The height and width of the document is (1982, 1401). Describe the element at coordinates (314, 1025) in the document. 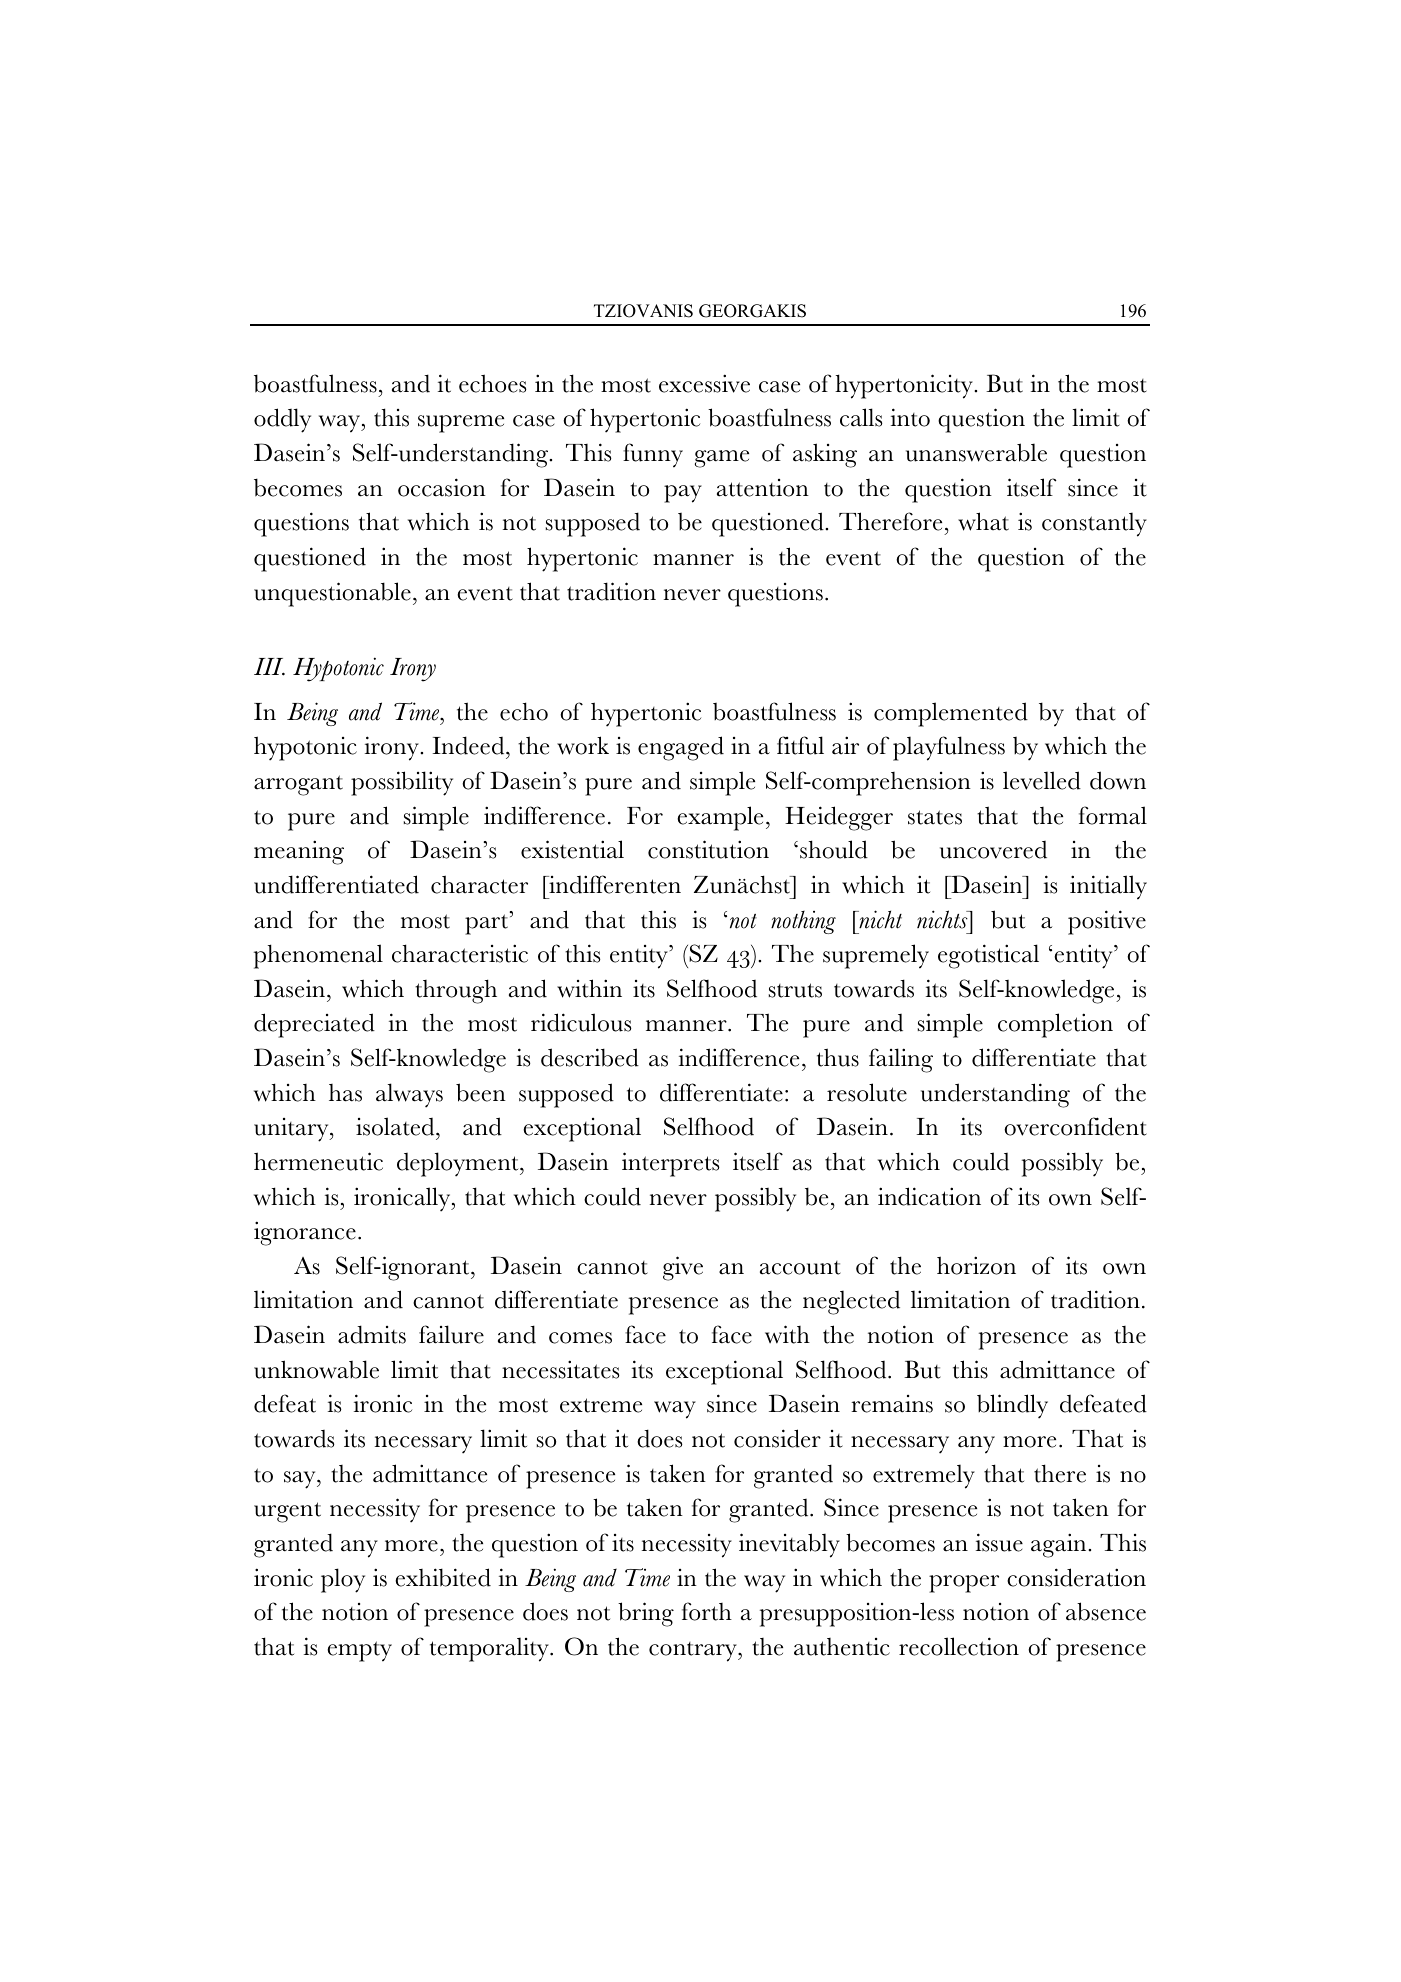

I see `depreciated` at that location.
